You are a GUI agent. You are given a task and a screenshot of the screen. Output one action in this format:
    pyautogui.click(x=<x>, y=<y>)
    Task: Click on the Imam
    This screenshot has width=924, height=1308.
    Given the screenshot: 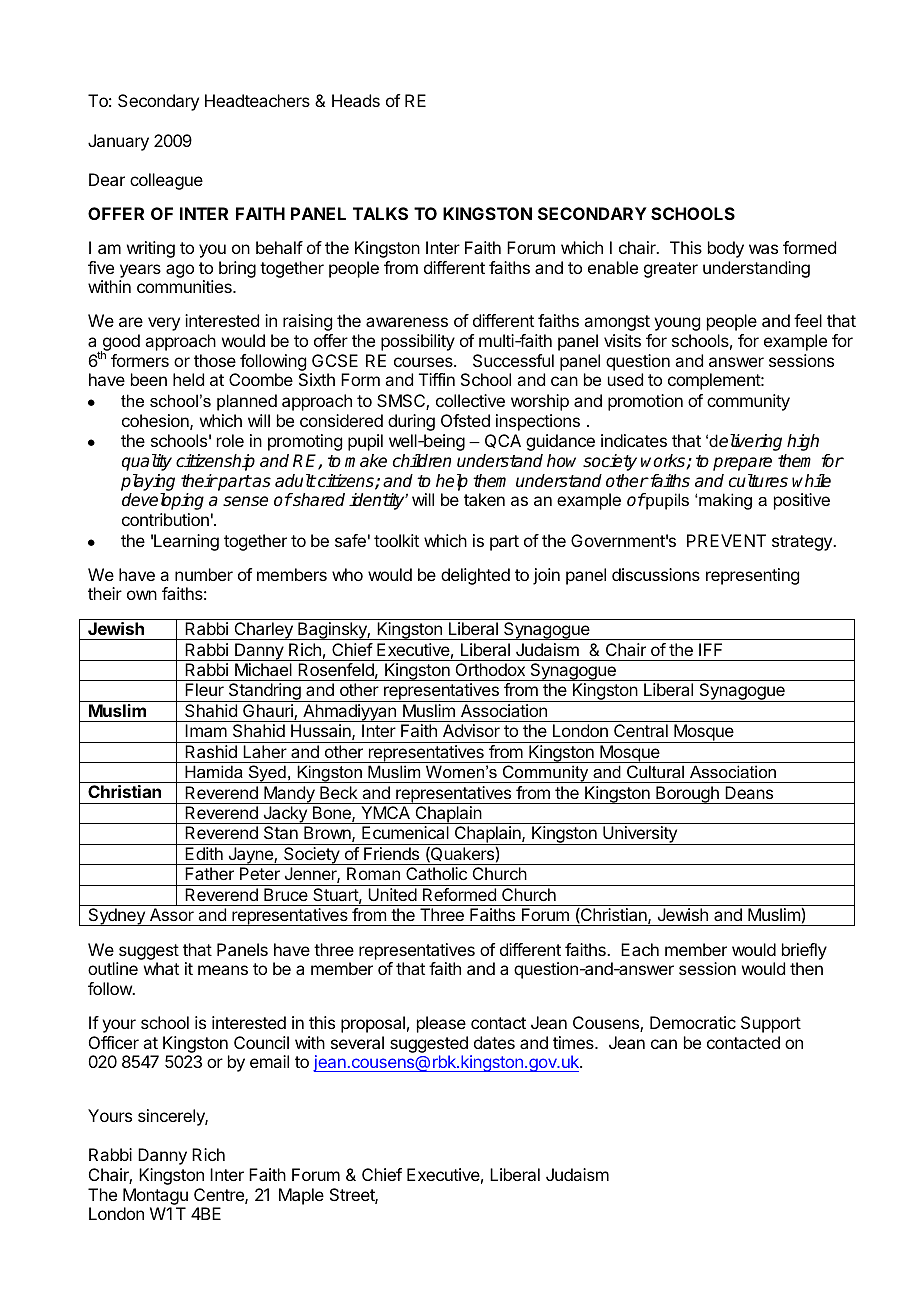 What is the action you would take?
    pyautogui.click(x=206, y=730)
